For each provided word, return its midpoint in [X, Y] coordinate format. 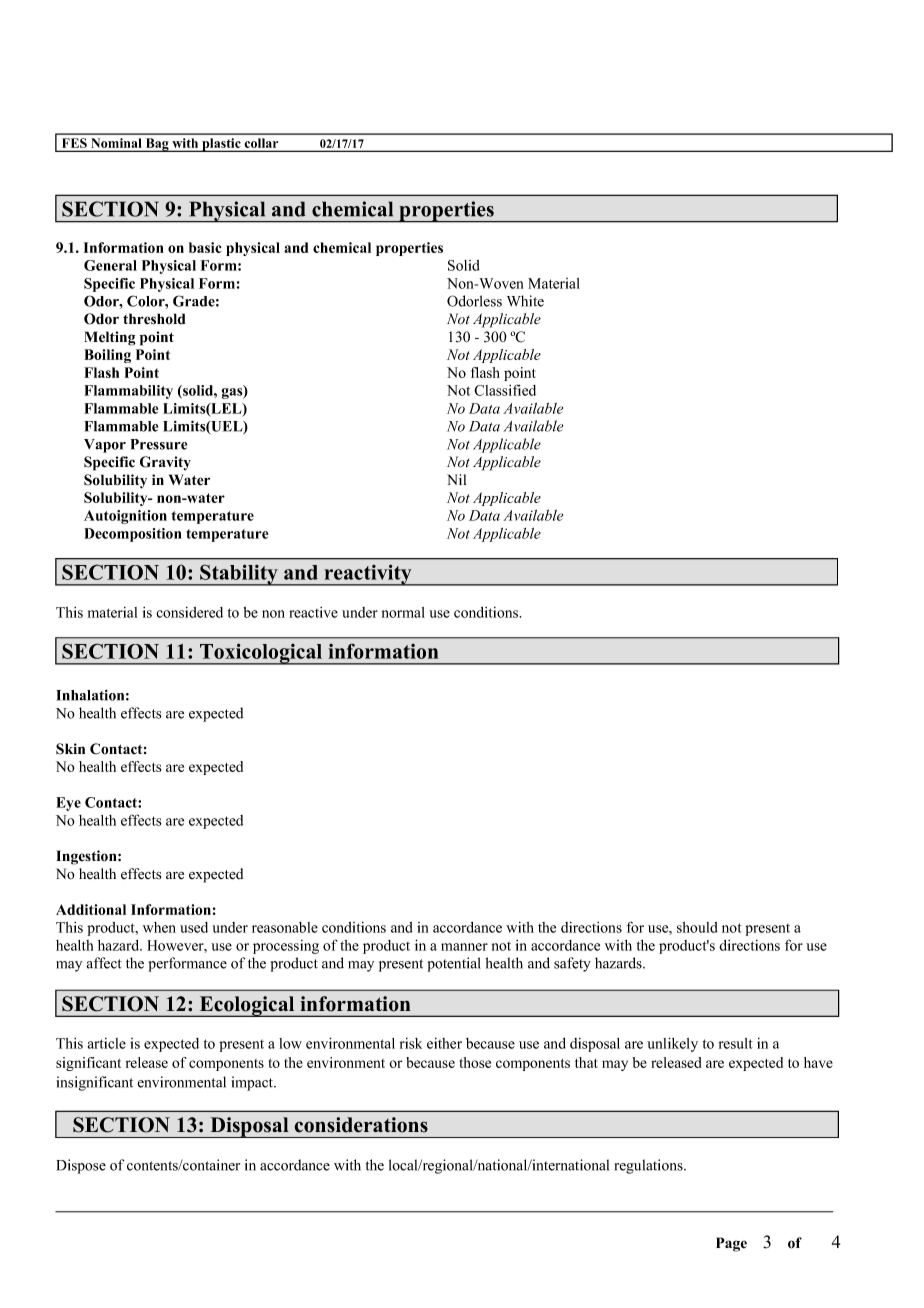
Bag [157, 145]
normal [403, 612]
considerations [361, 1125]
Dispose [81, 1166]
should [697, 927]
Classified [505, 390]
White [525, 301]
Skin [70, 749]
